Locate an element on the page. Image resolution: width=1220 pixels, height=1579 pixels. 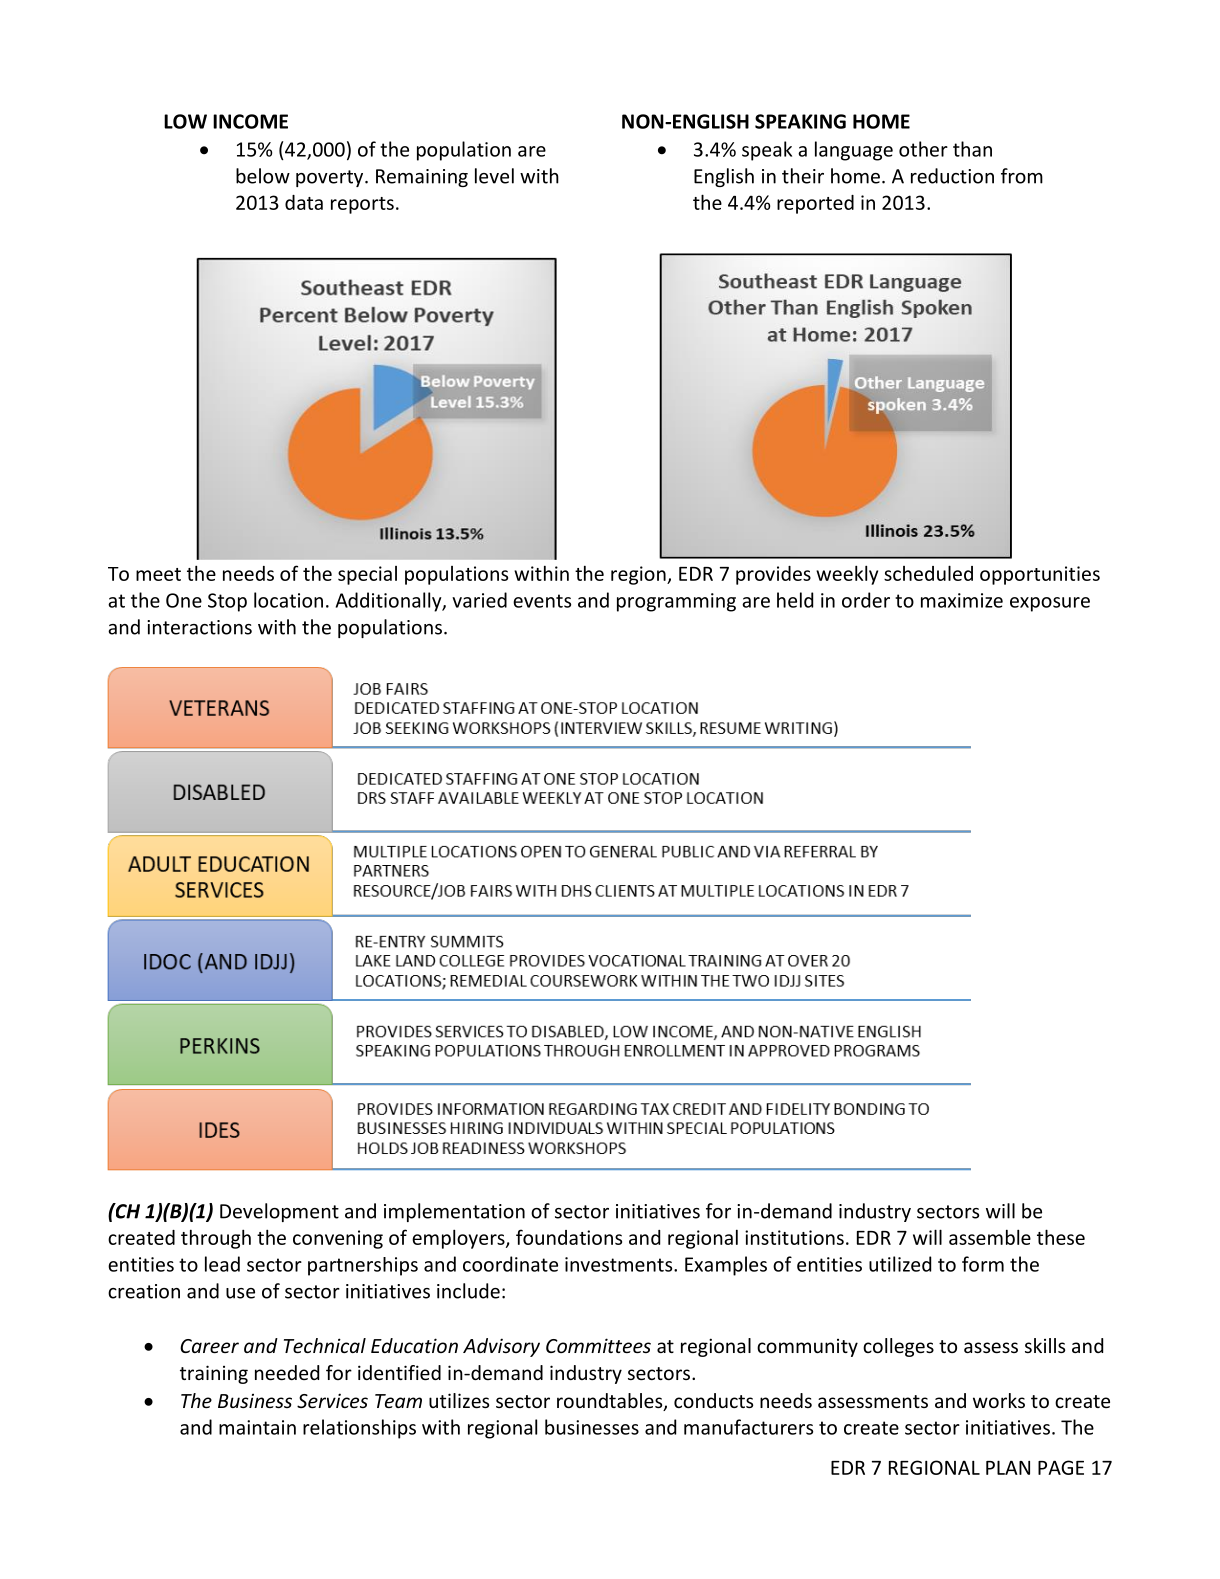
meet is located at coordinates (158, 574).
